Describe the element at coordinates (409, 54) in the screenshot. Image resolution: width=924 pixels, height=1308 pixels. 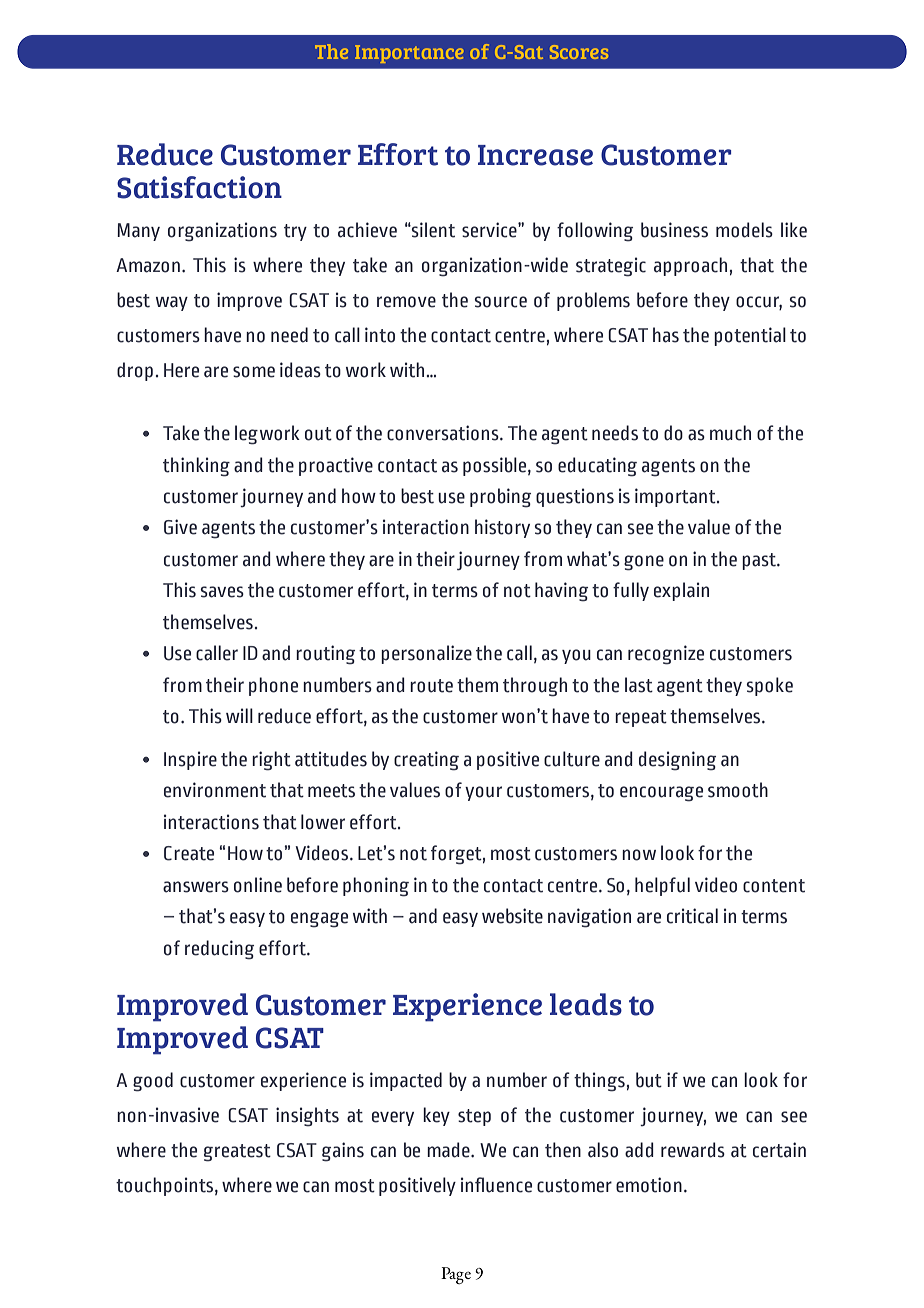
I see `Importance` at that location.
